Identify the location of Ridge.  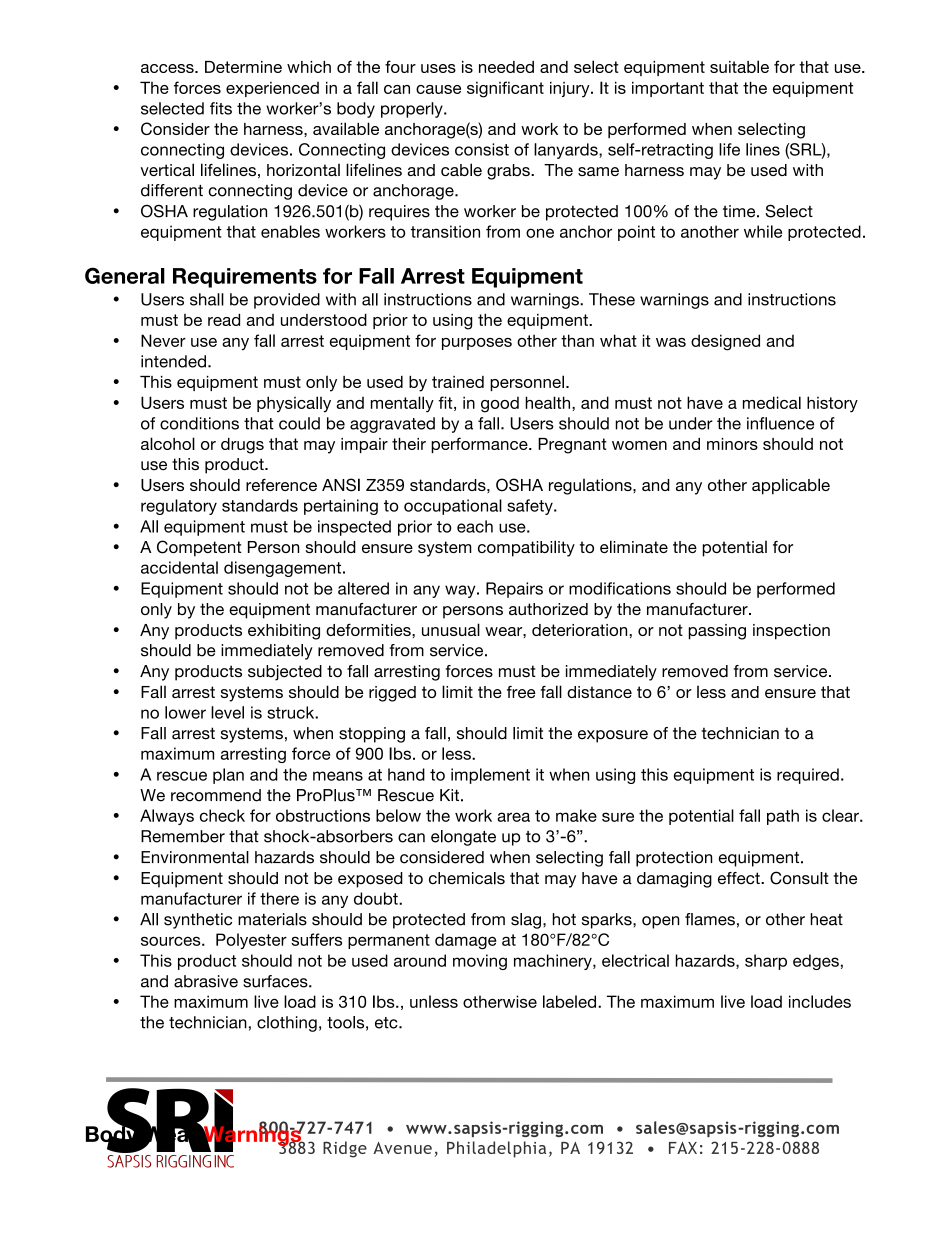
(345, 1149).
